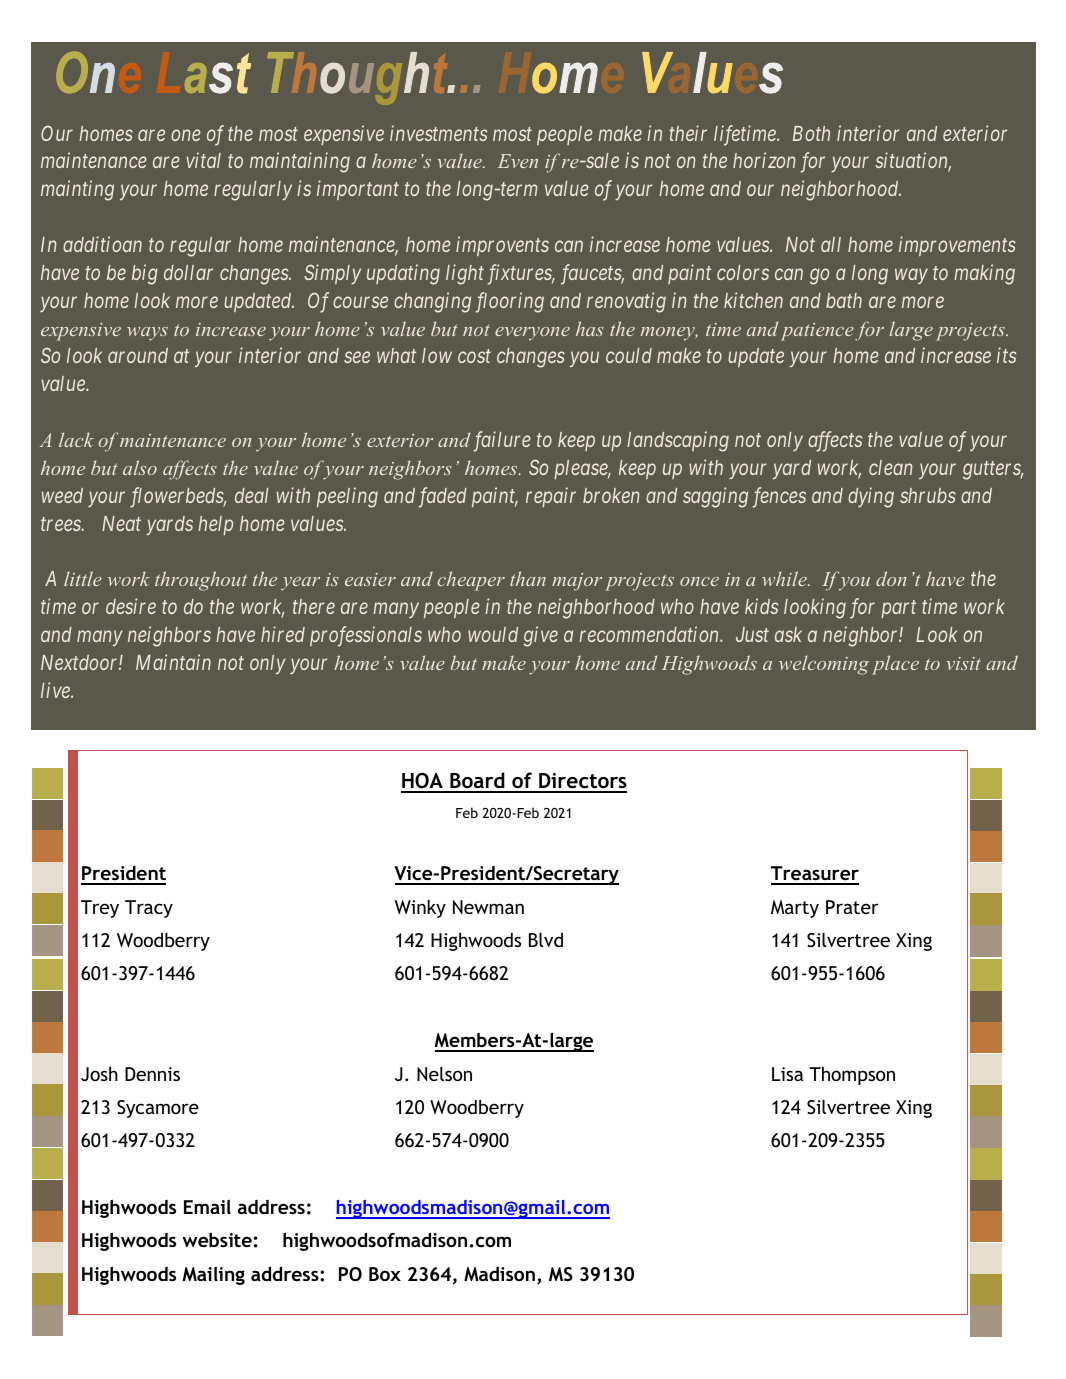  Describe the element at coordinates (811, 133) in the screenshot. I see `Both` at that location.
